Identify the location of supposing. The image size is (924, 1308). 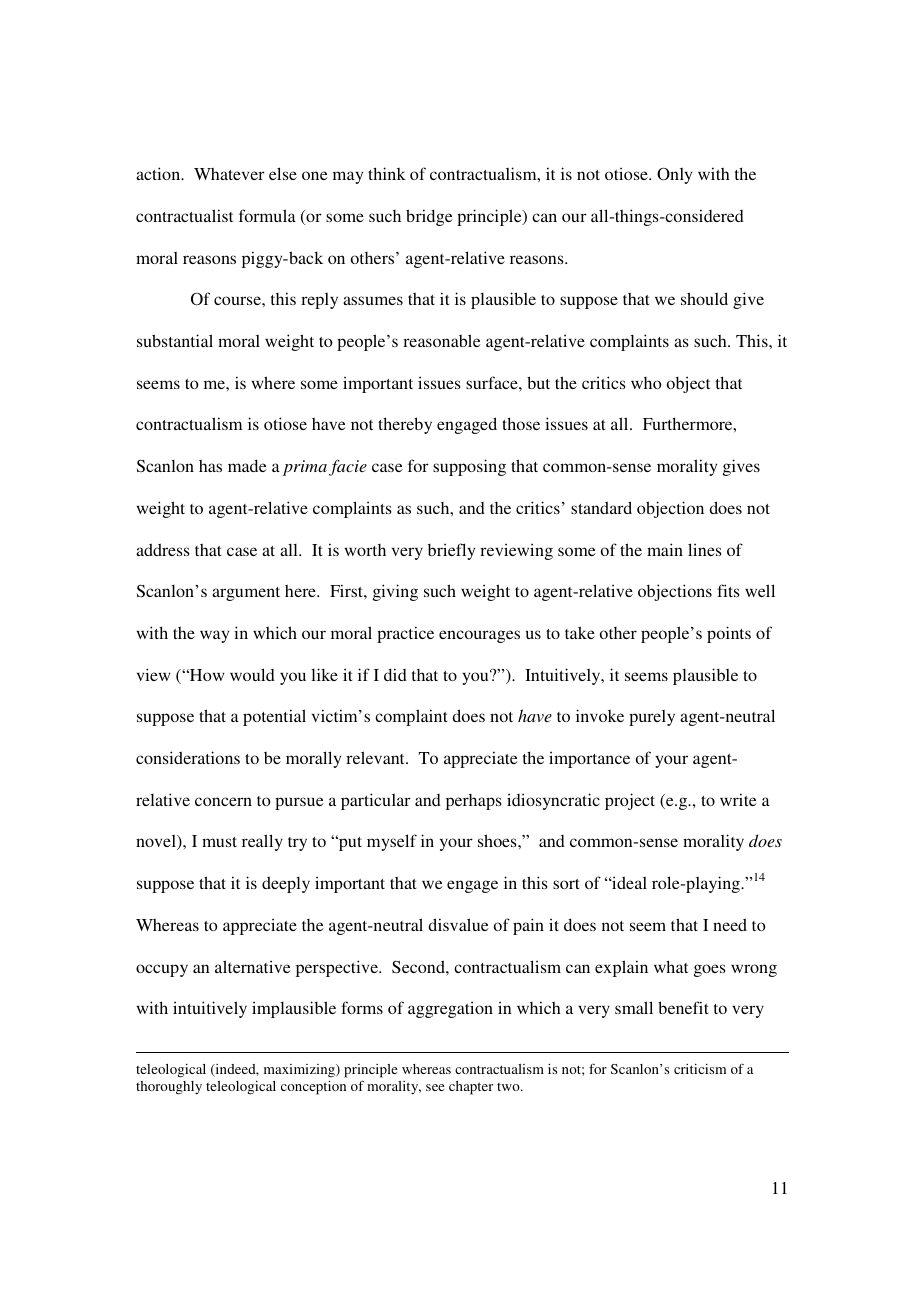
(469, 467).
